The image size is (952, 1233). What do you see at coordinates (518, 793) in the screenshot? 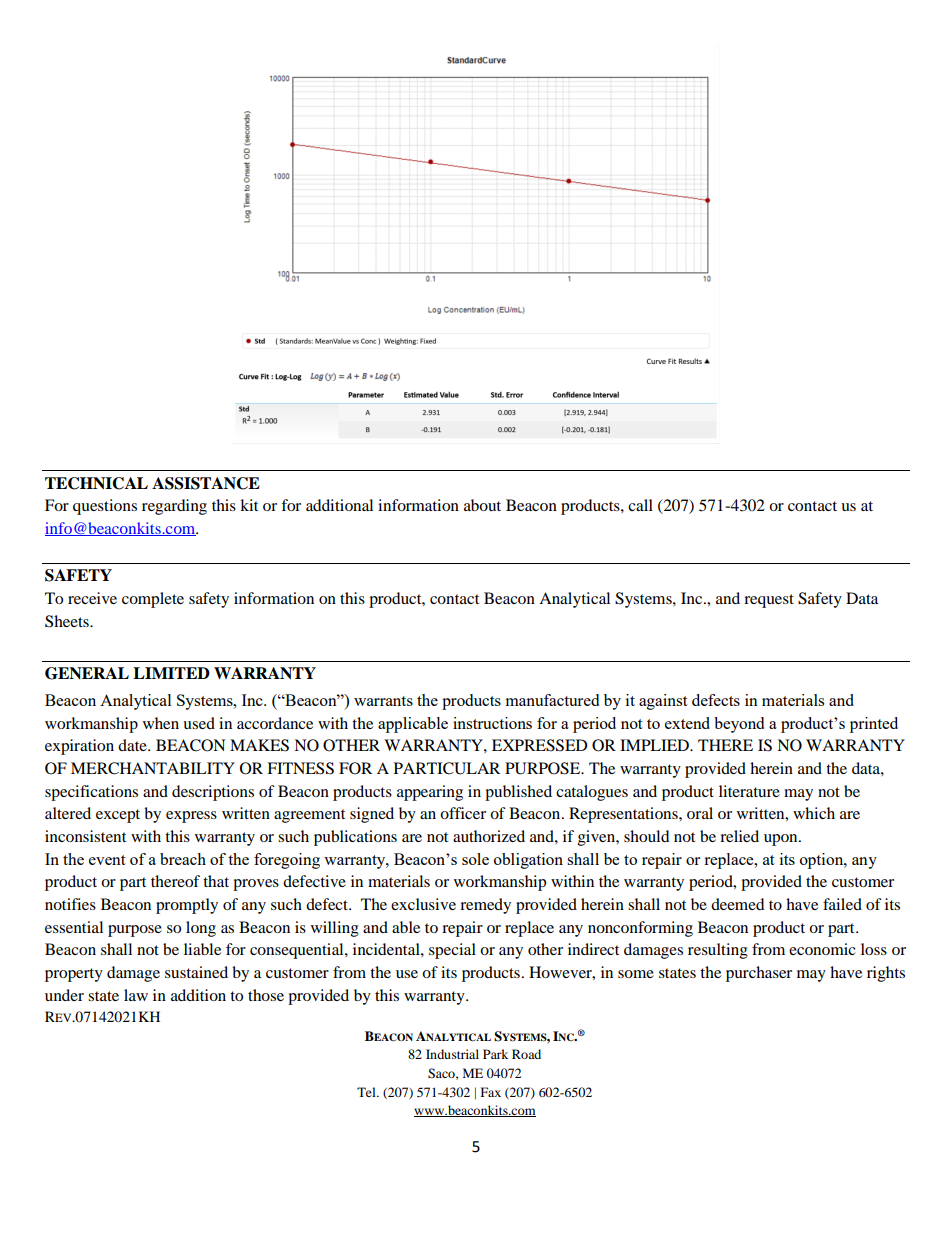
I see `published` at bounding box center [518, 793].
